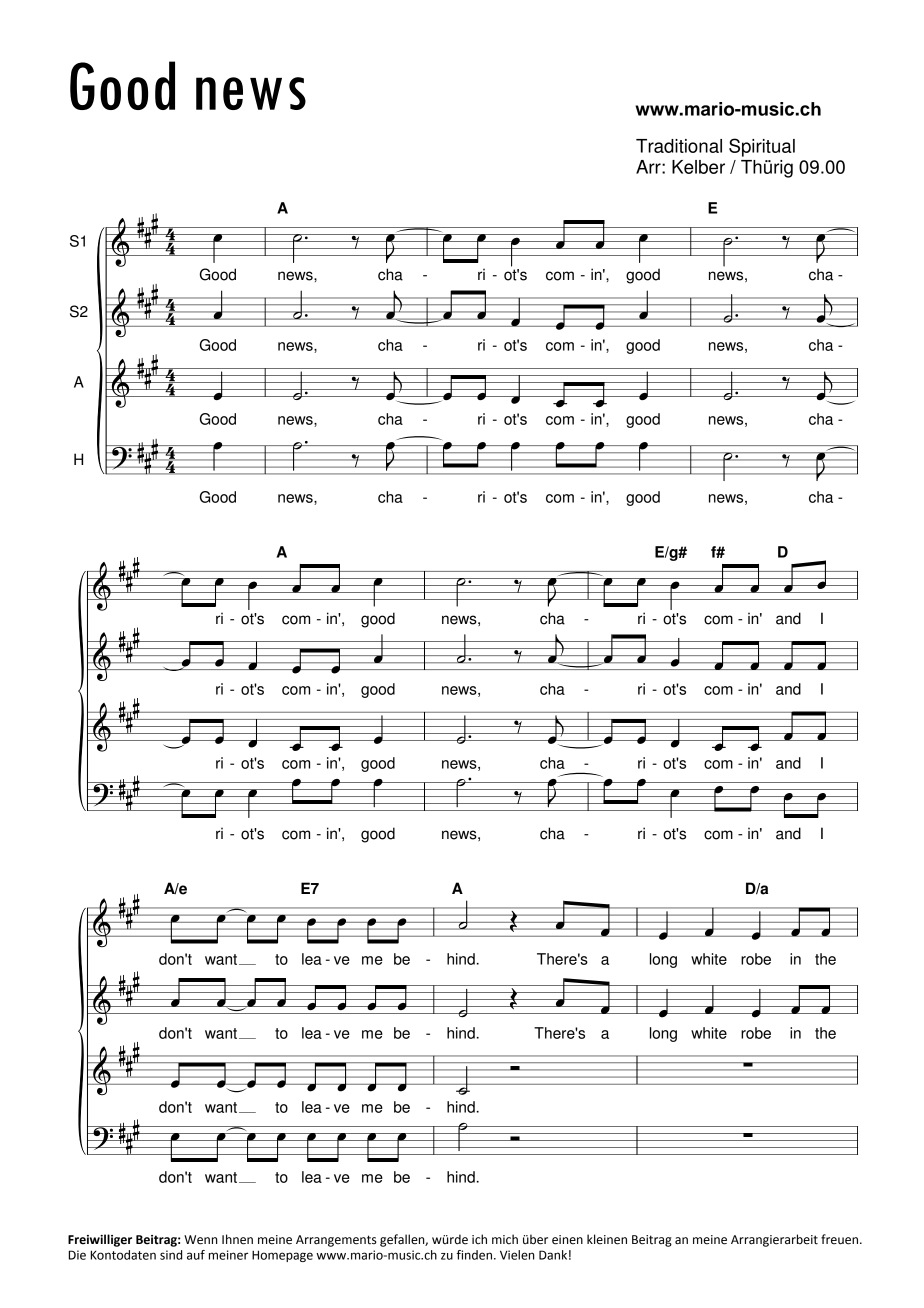 The width and height of the page is (924, 1308). What do you see at coordinates (679, 146) in the page?
I see `Traditional` at bounding box center [679, 146].
